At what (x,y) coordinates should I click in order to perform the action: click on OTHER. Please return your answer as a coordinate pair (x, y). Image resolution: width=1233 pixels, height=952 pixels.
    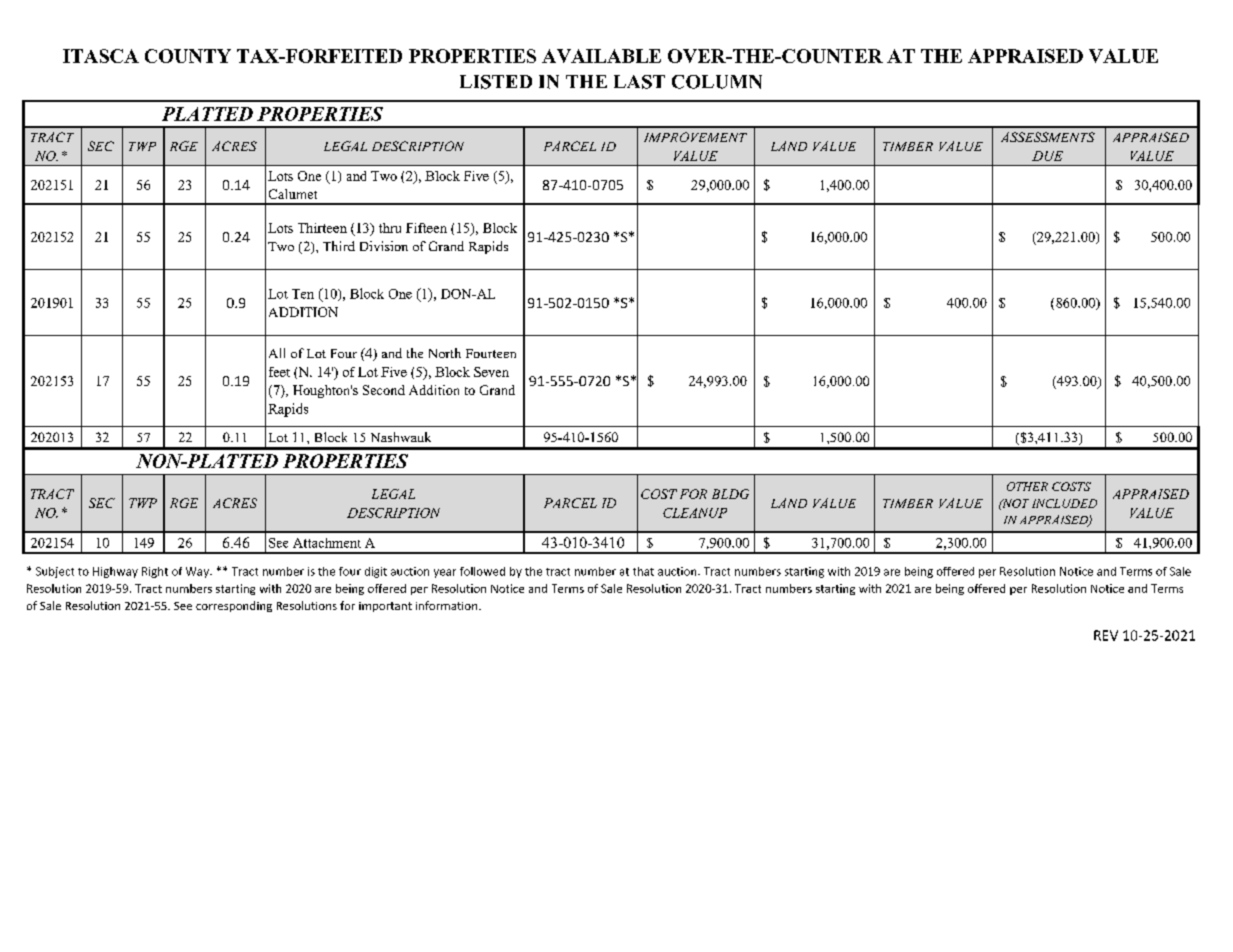
    Looking at the image, I should click on (1027, 486).
